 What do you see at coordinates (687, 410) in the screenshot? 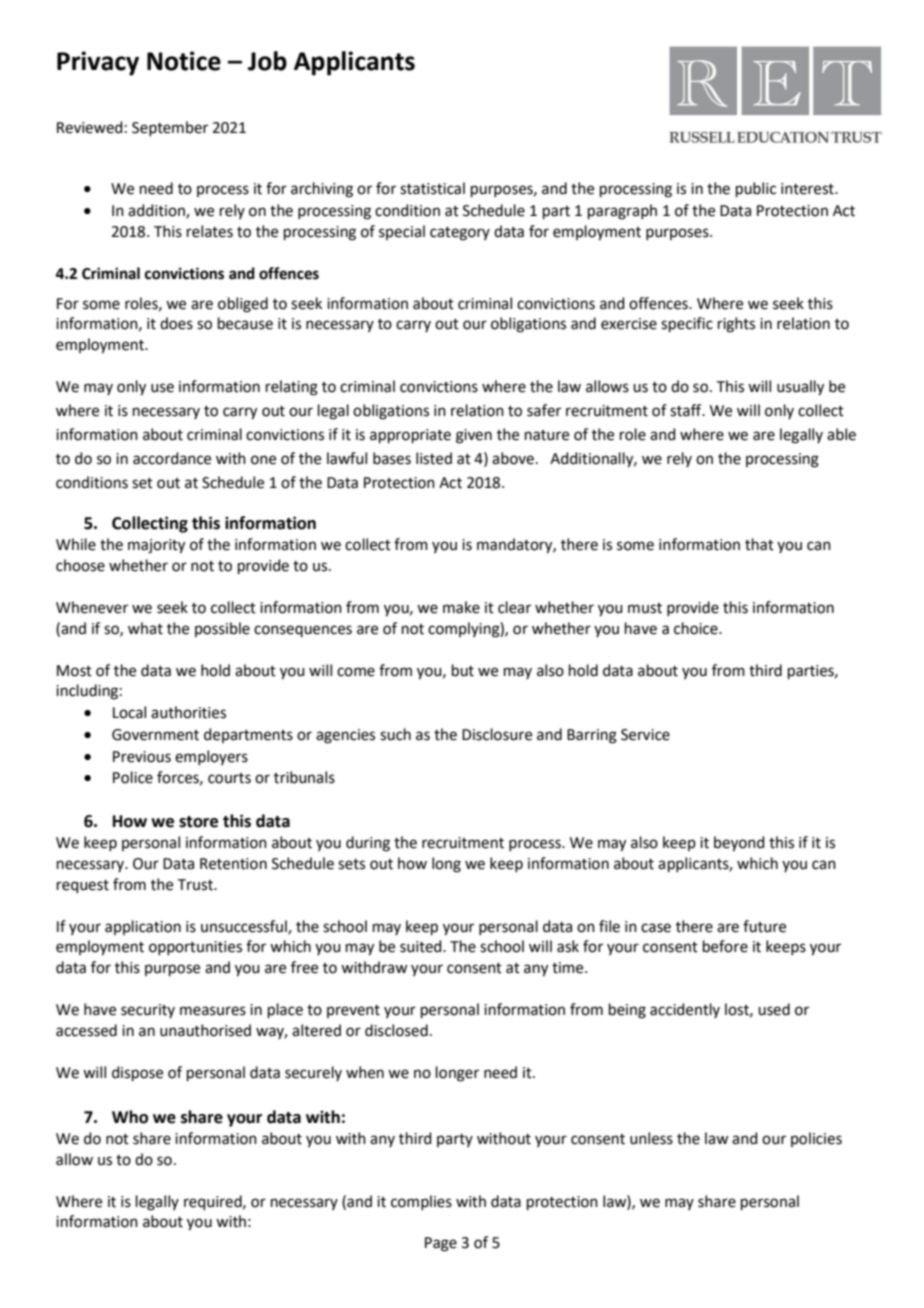
I see `staff` at bounding box center [687, 410].
